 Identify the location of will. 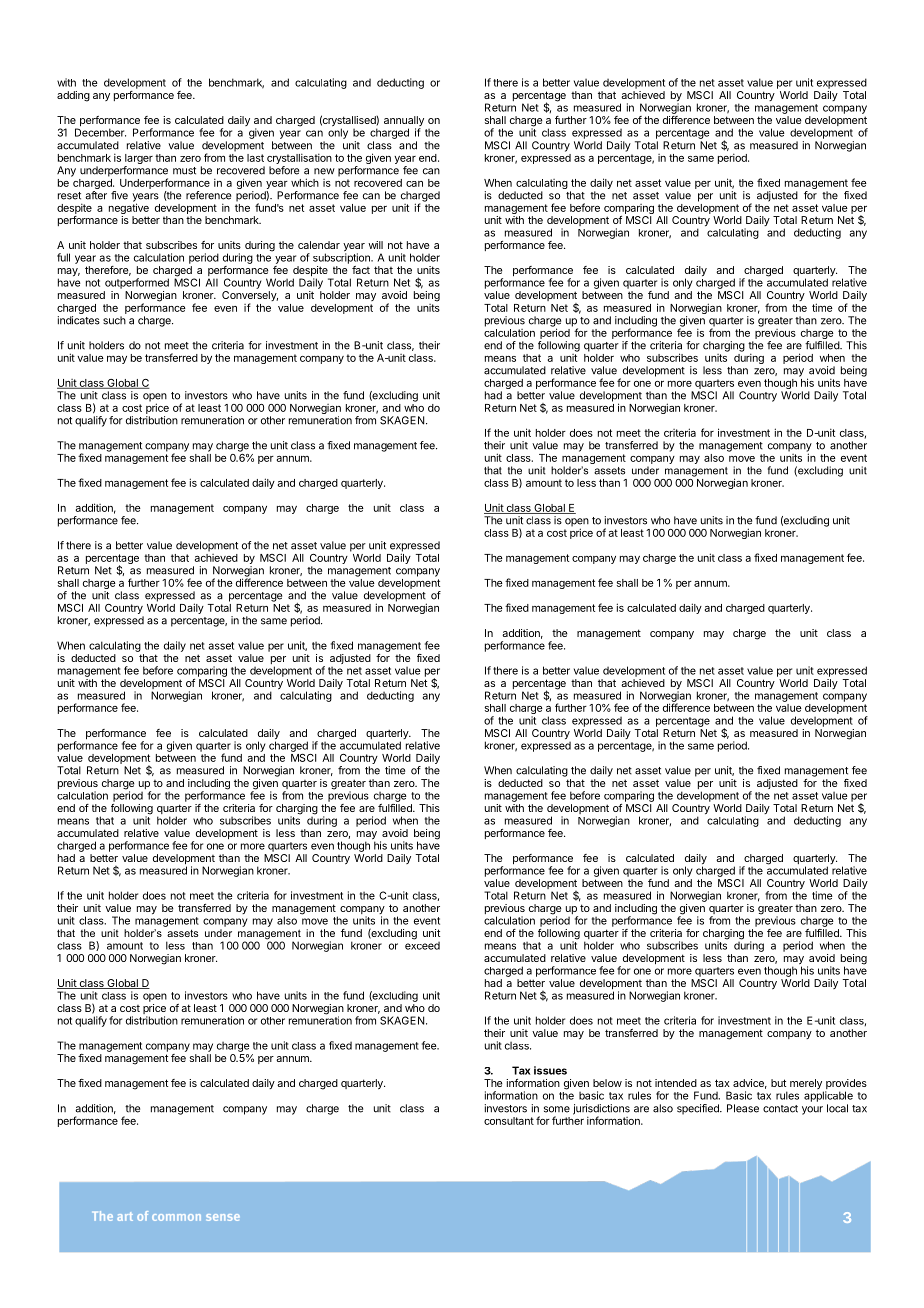
(375, 245).
